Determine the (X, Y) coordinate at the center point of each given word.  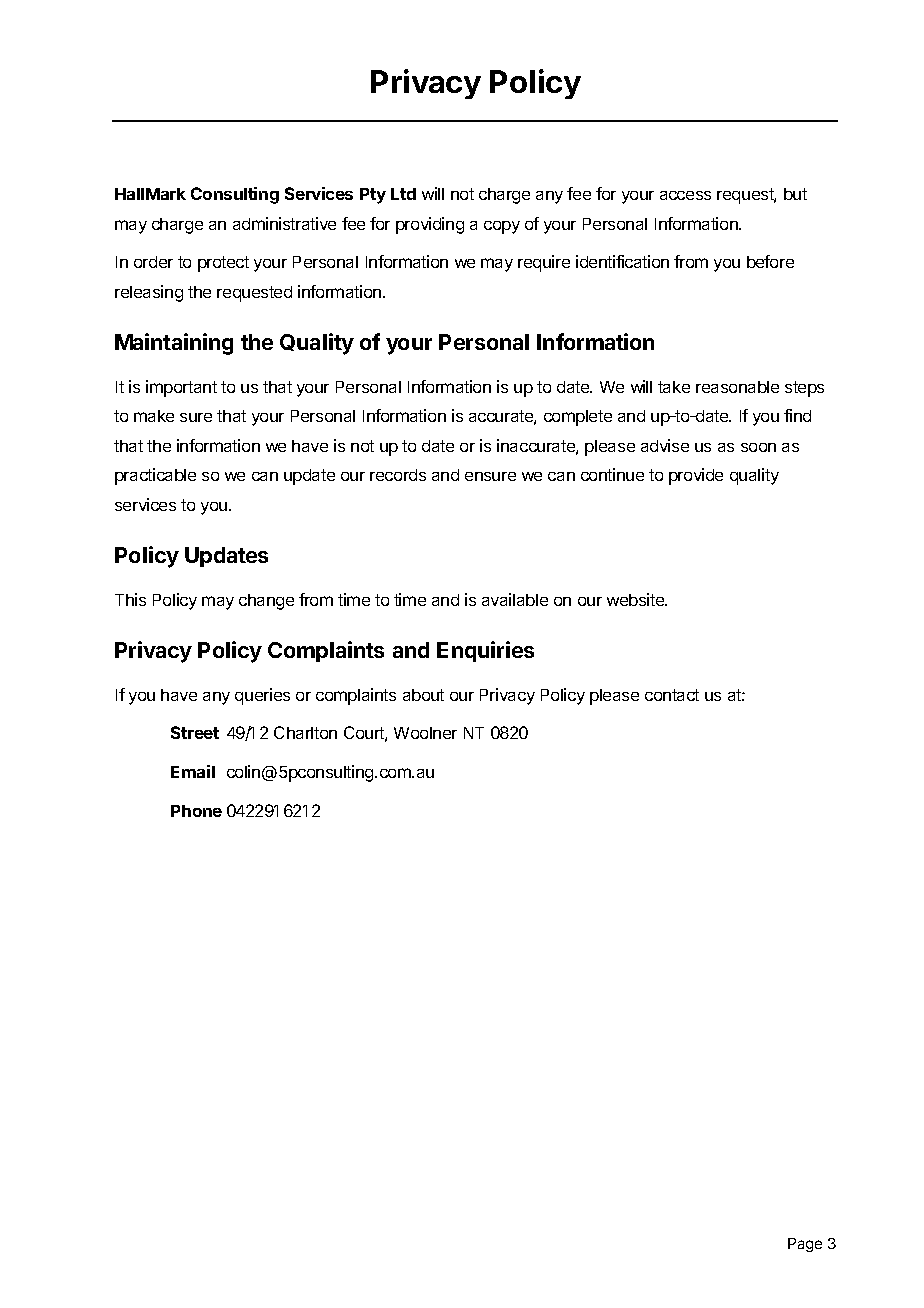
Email (193, 771)
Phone (196, 811)
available (515, 599)
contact (672, 695)
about (423, 695)
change (266, 602)
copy (502, 227)
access (685, 195)
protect (223, 264)
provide (696, 476)
